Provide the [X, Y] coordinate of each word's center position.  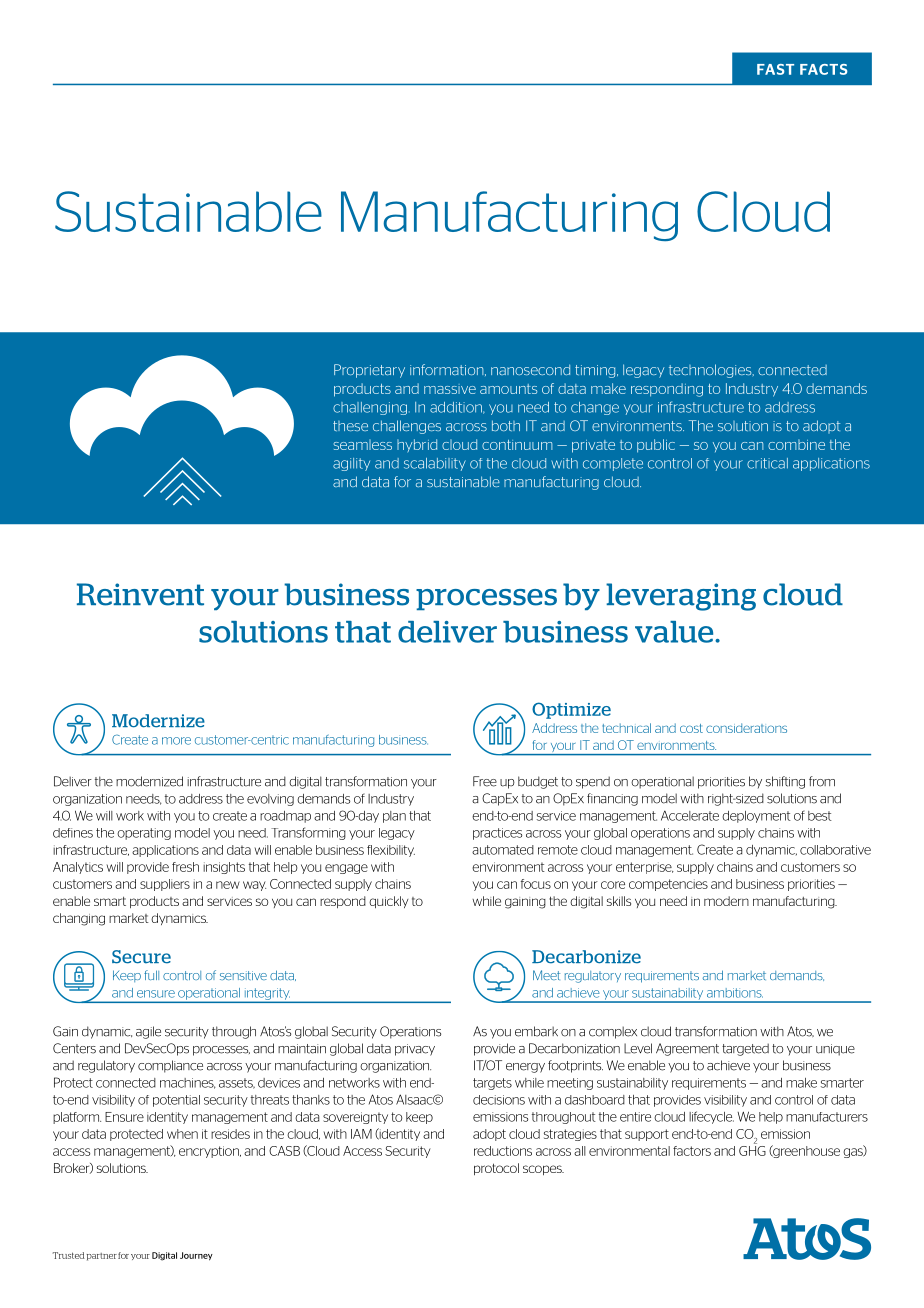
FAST [775, 69]
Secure [141, 957]
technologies [711, 371]
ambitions [735, 993]
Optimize [571, 710]
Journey [196, 1256]
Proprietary [369, 371]
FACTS [824, 69]
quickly [389, 902]
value [675, 632]
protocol [496, 1169]
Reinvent [140, 594]
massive [450, 389]
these [350, 426]
